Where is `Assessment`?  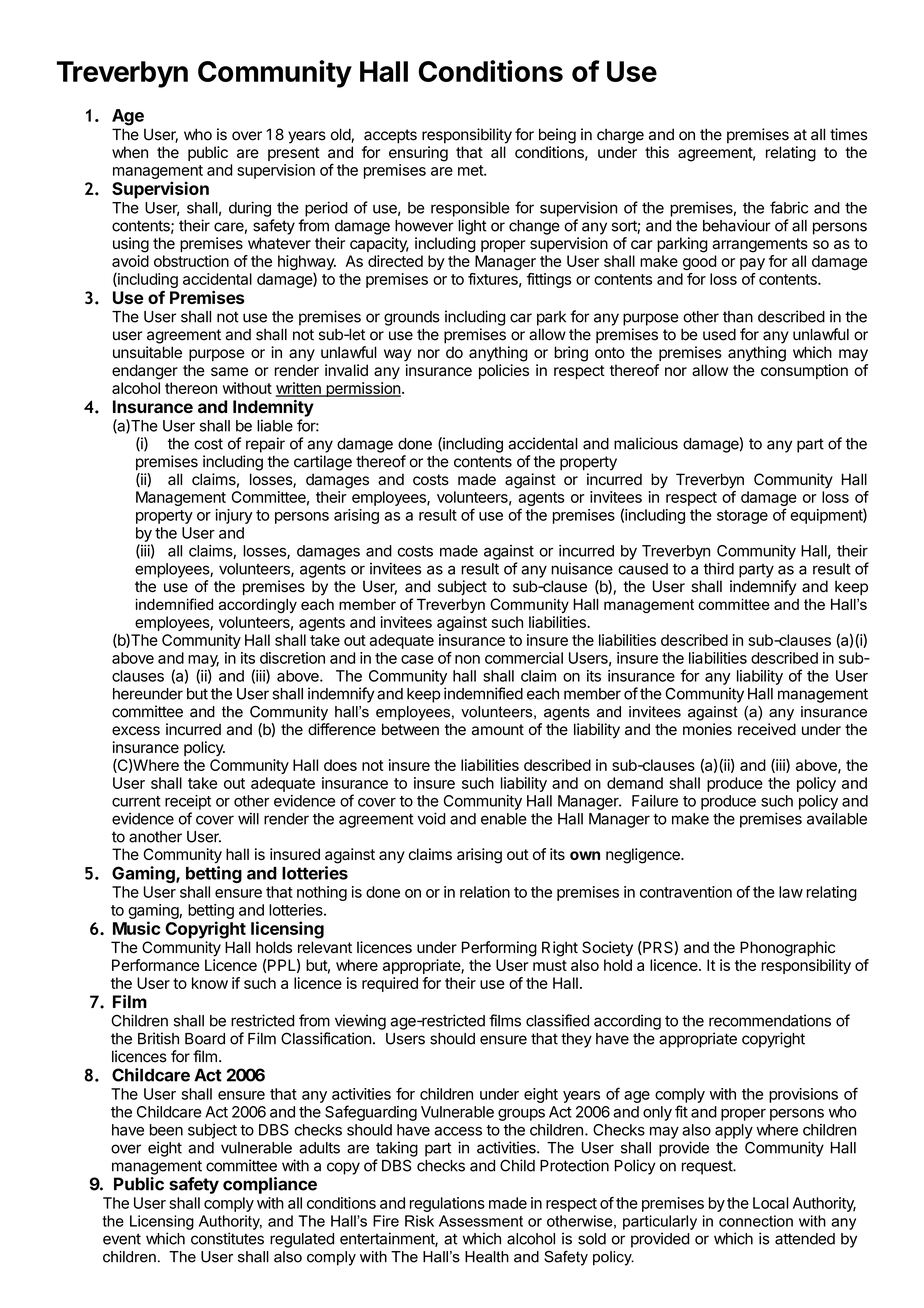 Assessment is located at coordinates (481, 1221).
